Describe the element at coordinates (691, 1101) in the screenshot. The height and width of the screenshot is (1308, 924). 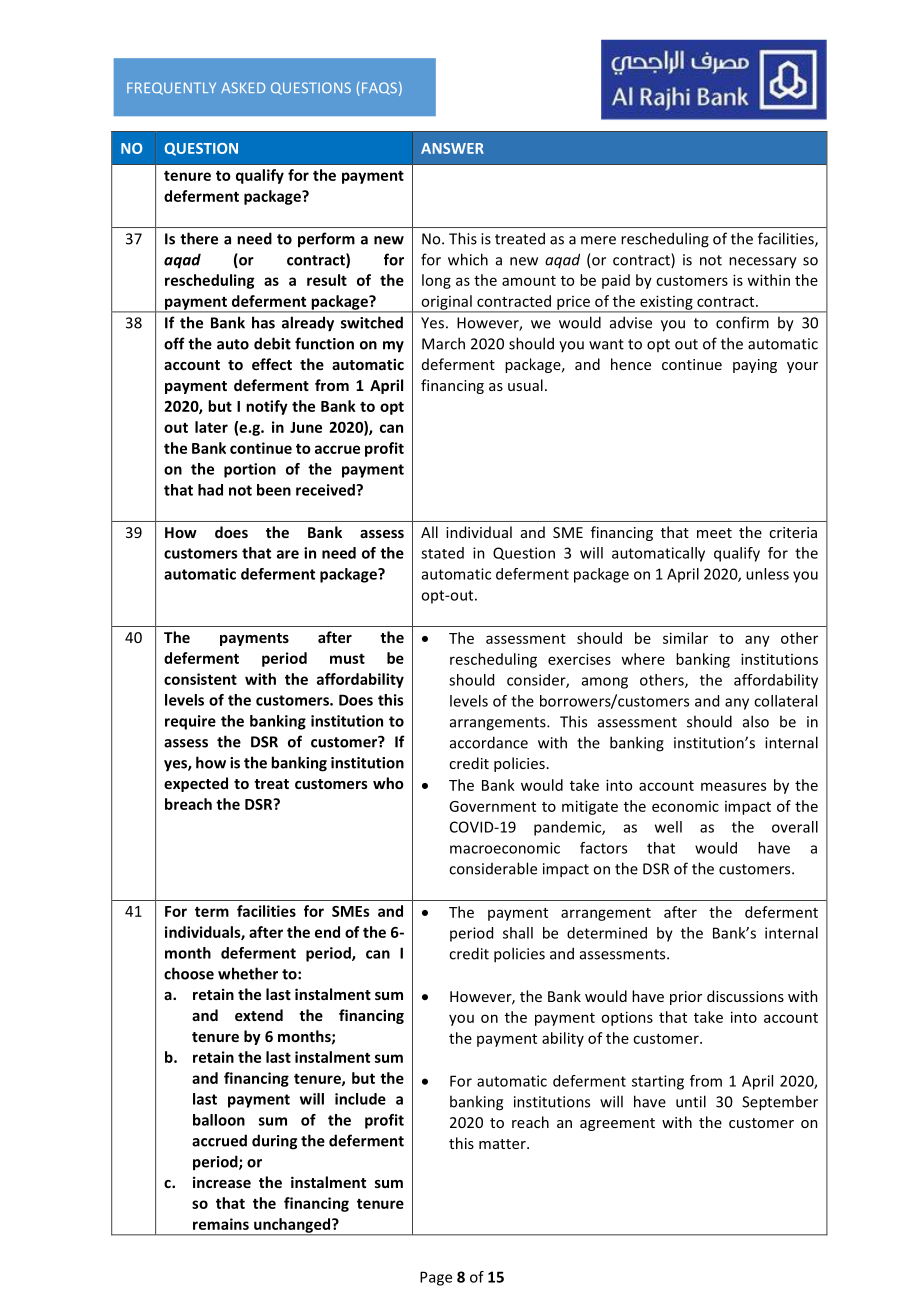
I see `until` at that location.
